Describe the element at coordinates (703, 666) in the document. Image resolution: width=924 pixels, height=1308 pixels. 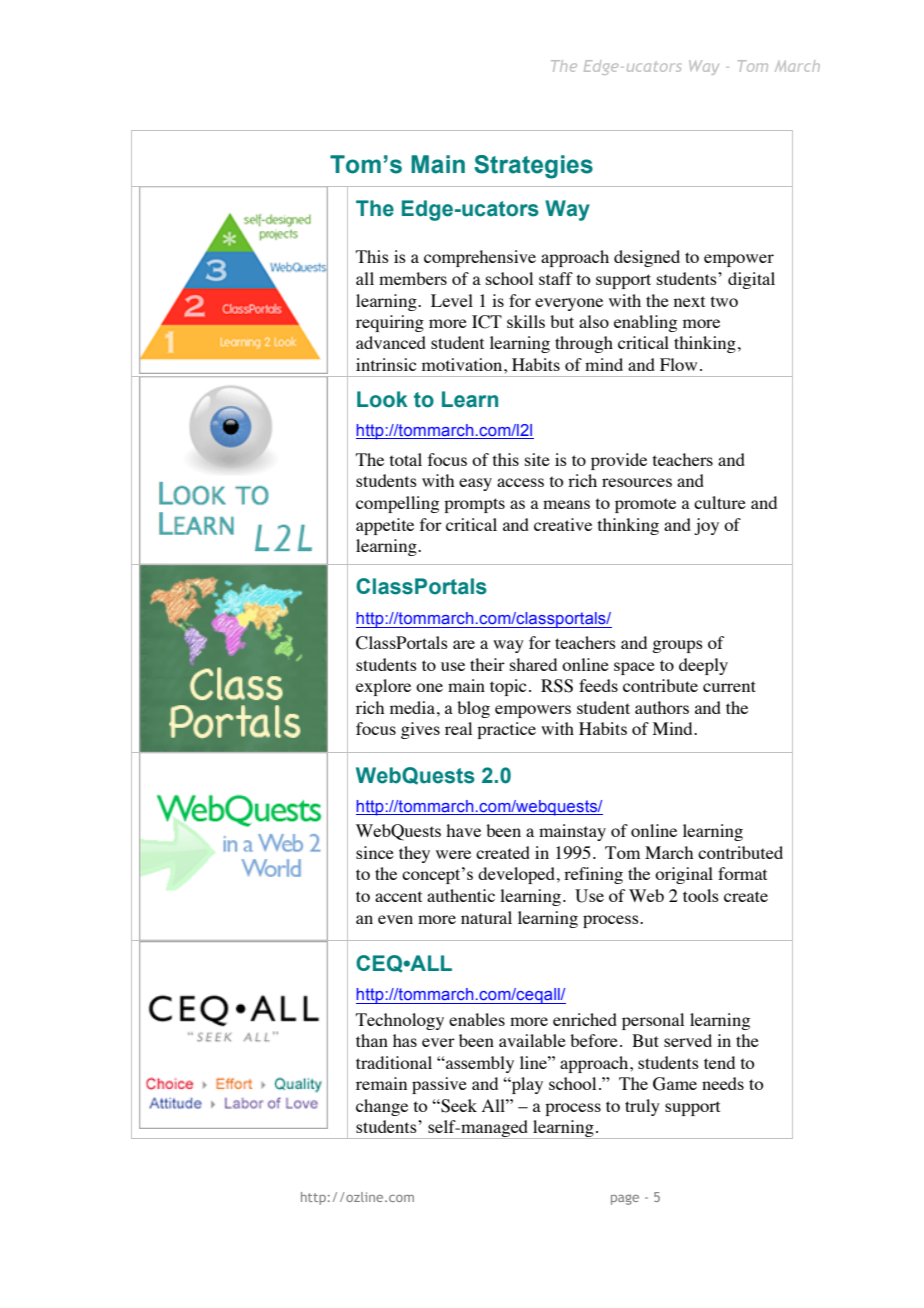
I see `deeply` at that location.
